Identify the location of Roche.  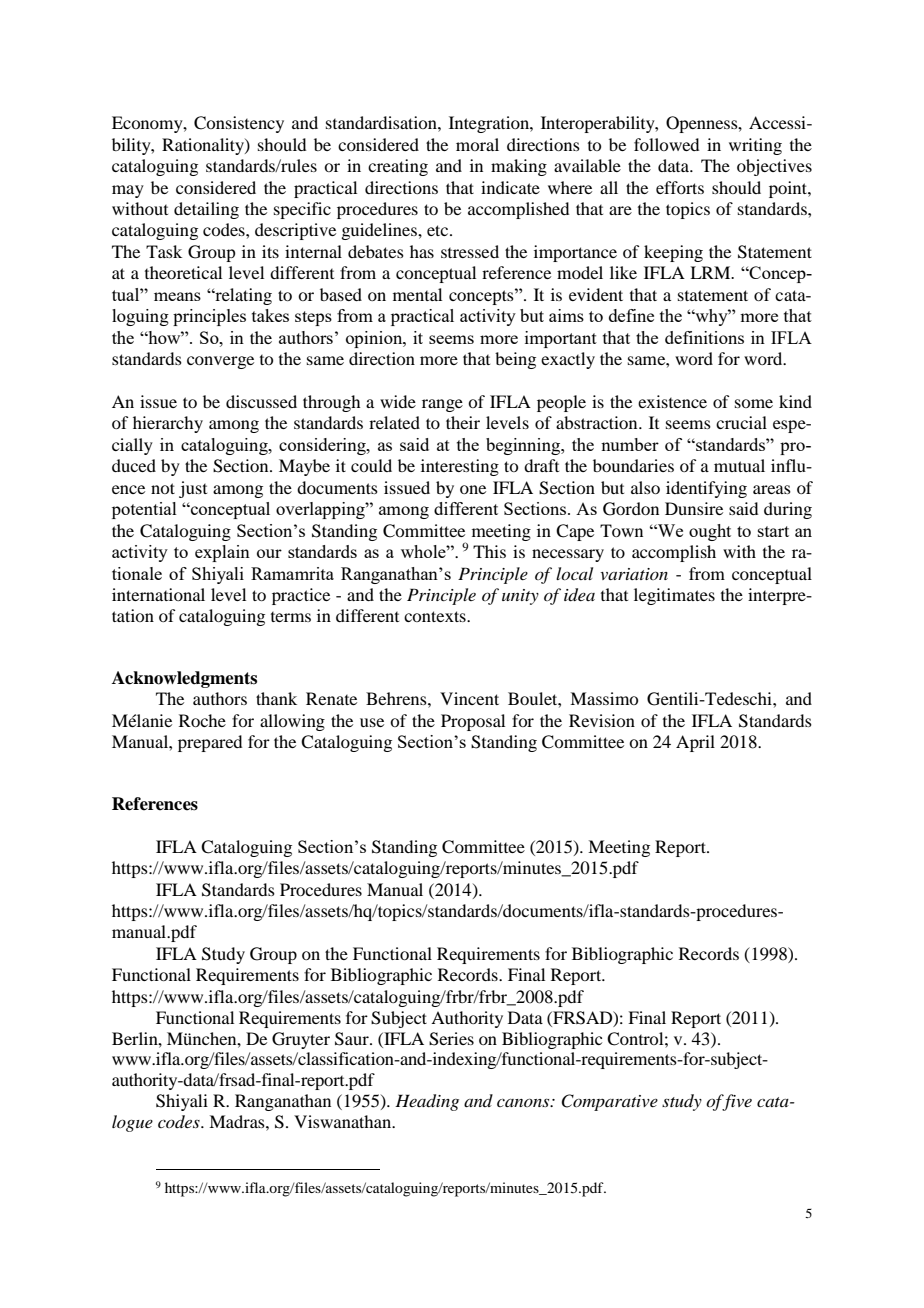
(202, 720).
